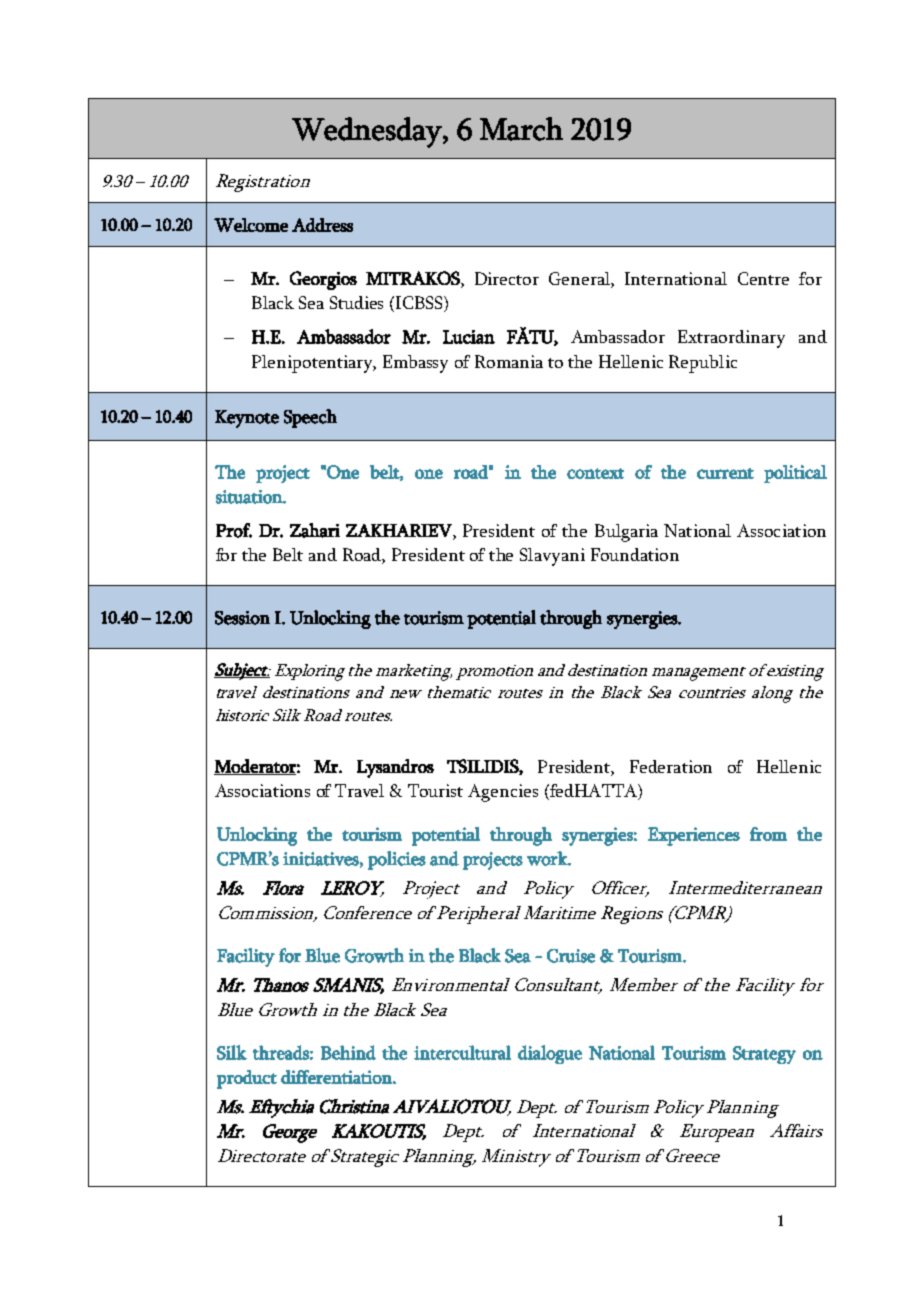 Image resolution: width=924 pixels, height=1308 pixels. Describe the element at coordinates (509, 361) in the image. I see `Romania` at that location.
